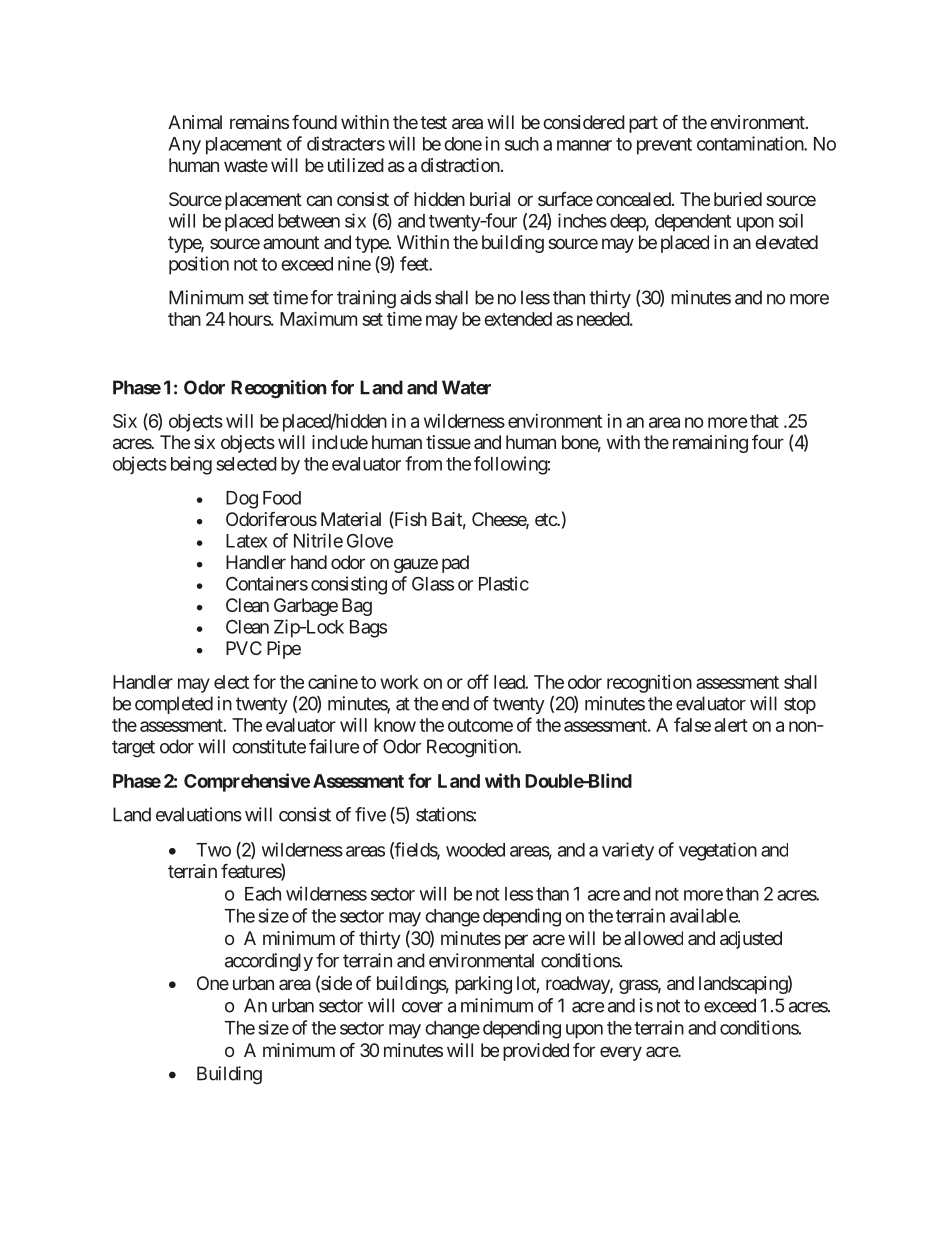  What do you see at coordinates (269, 962) in the page?
I see `accordingly` at bounding box center [269, 962].
